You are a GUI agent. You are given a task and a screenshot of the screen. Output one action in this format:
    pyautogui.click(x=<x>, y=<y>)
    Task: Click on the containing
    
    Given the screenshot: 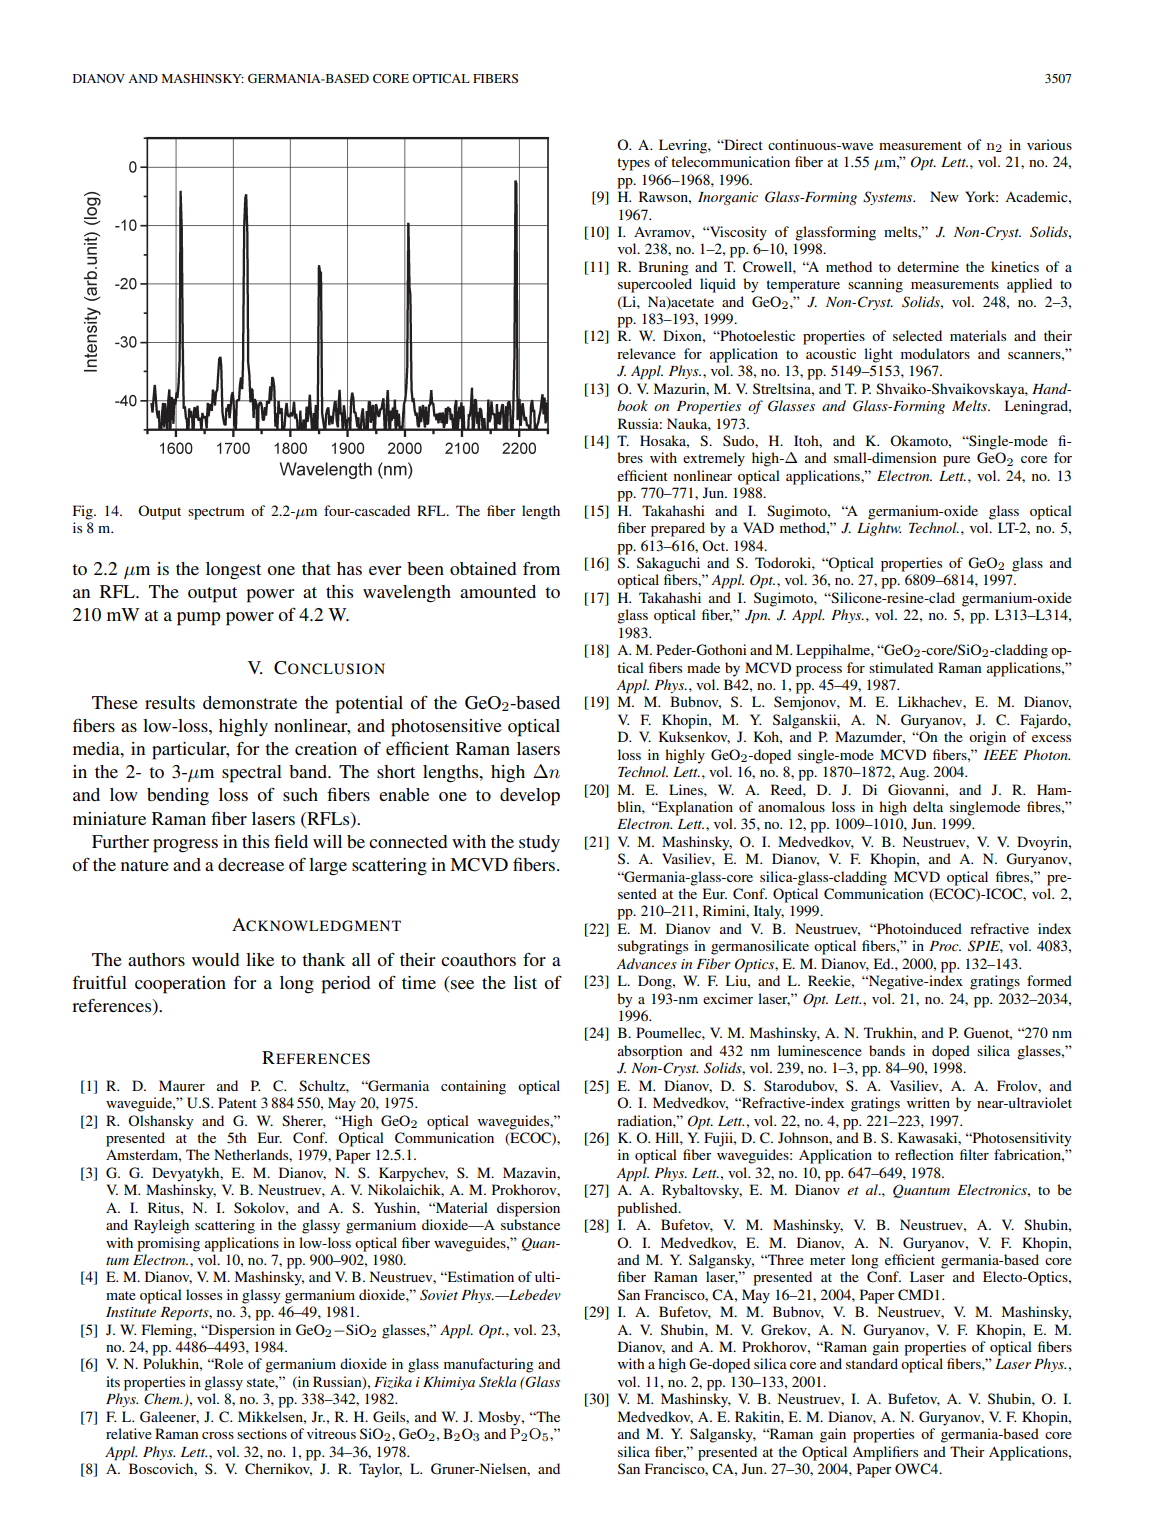 What is the action you would take?
    pyautogui.click(x=473, y=1087)
